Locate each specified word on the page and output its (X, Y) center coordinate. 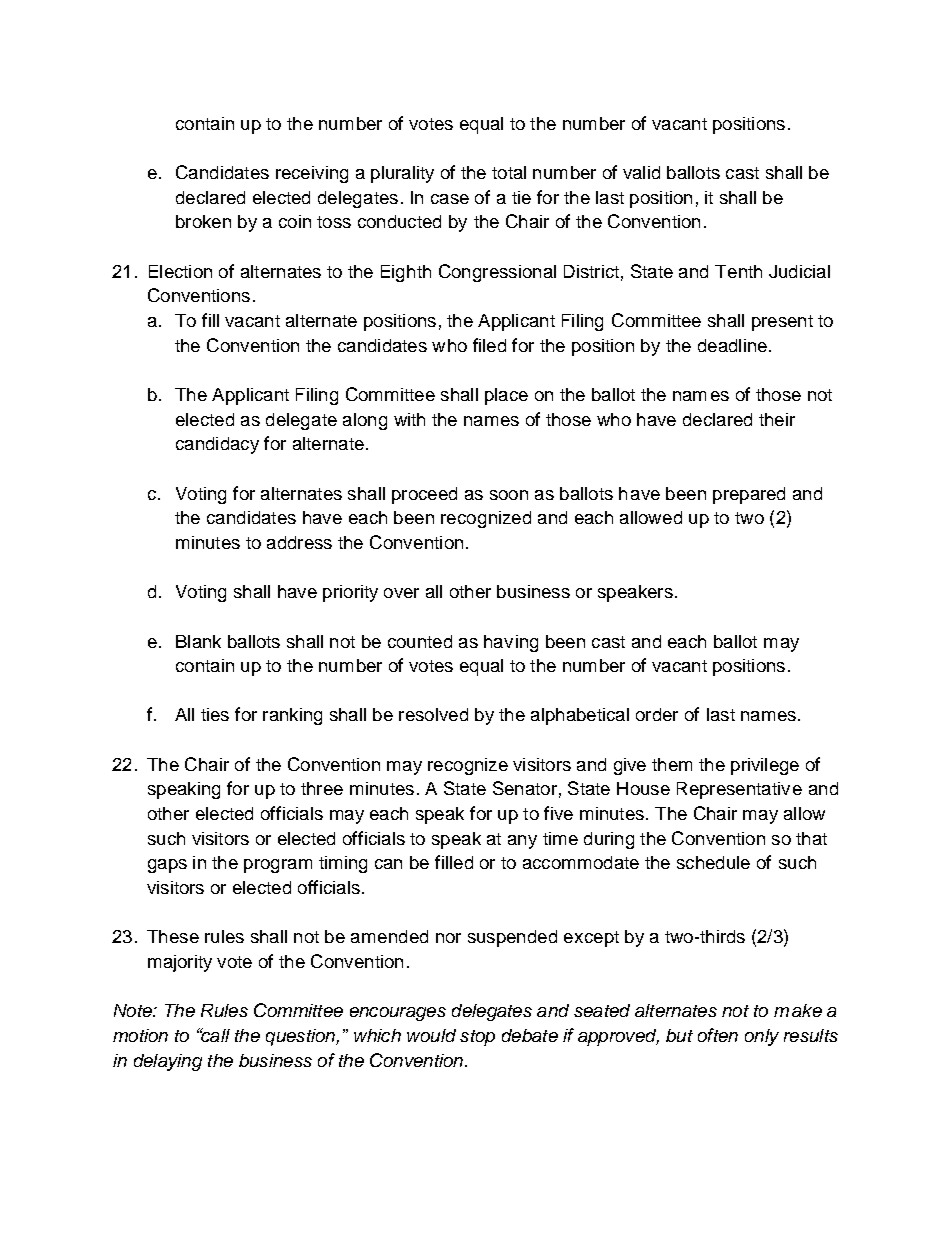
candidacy (217, 445)
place (506, 396)
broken (203, 221)
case (450, 199)
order (657, 714)
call (214, 1035)
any (522, 842)
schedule (713, 862)
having (511, 643)
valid (641, 172)
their (777, 419)
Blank (198, 641)
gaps (167, 866)
